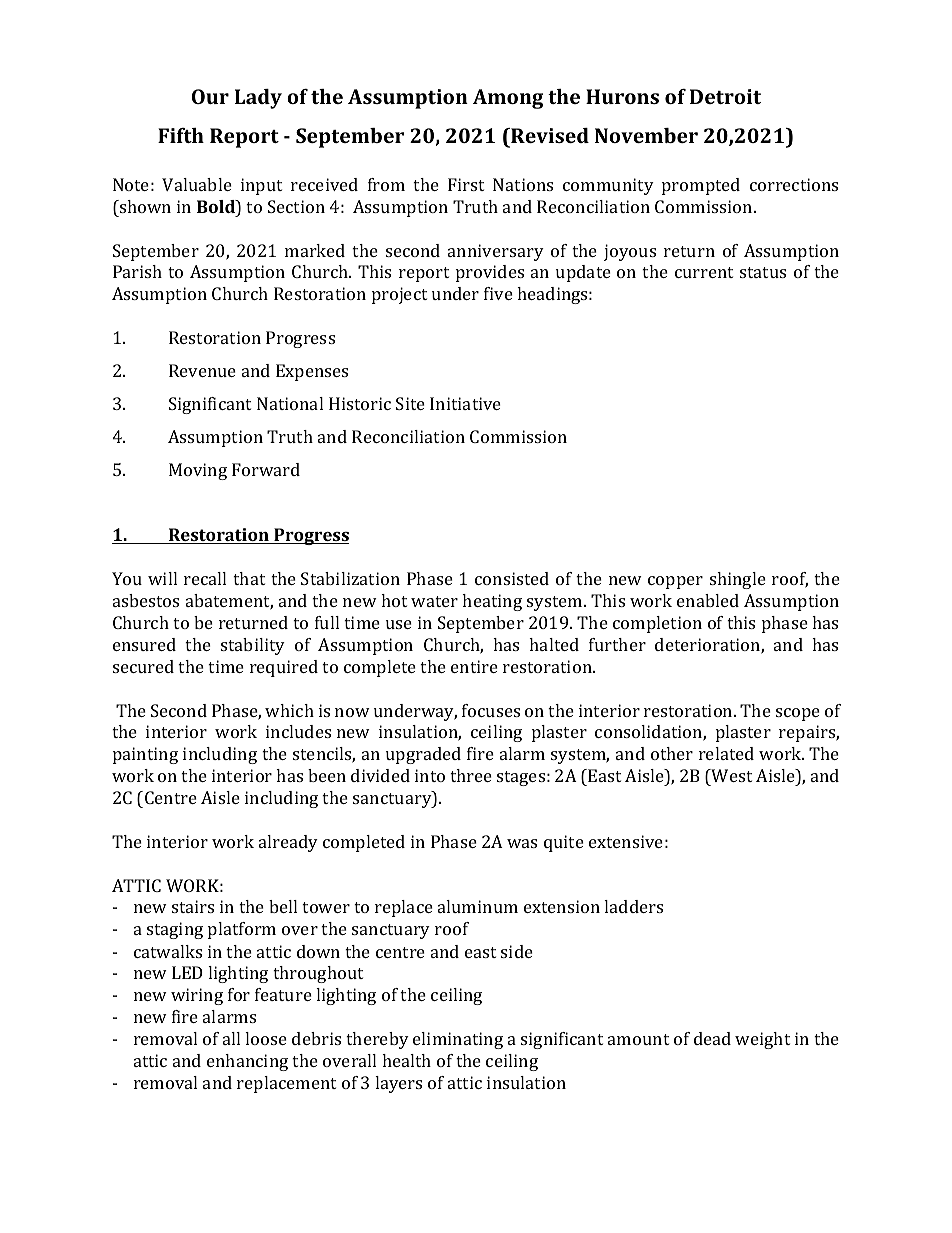 The height and width of the screenshot is (1233, 952). I want to click on Fifth, so click(181, 135).
